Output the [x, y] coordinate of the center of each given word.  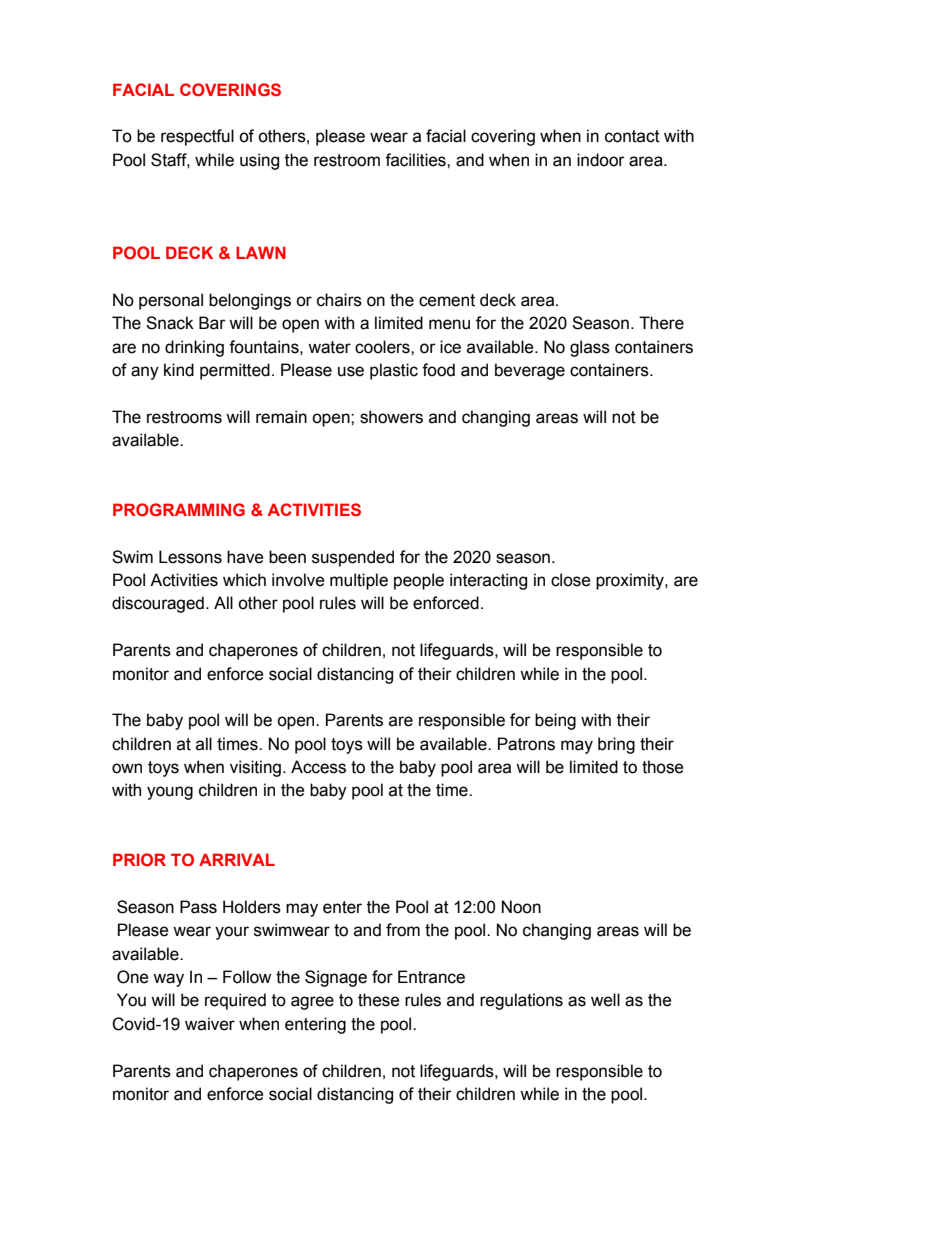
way [168, 980]
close [571, 580]
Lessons [190, 557]
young [170, 793]
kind [179, 370]
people [419, 581]
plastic [394, 371]
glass [590, 348]
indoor [601, 160]
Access [318, 767]
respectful [197, 137]
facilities [416, 160]
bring [616, 745]
